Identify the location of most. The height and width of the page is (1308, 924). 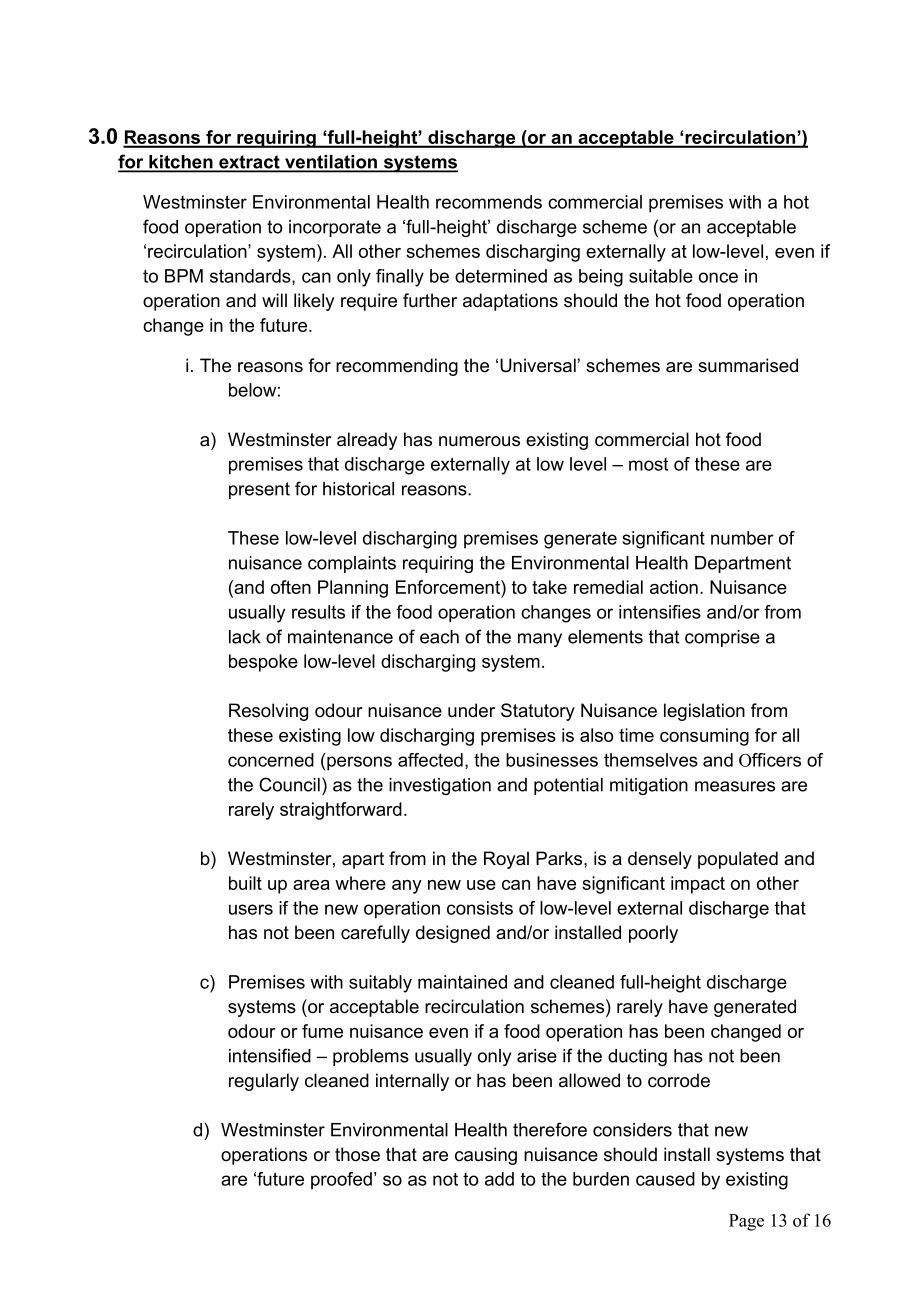
(648, 464).
